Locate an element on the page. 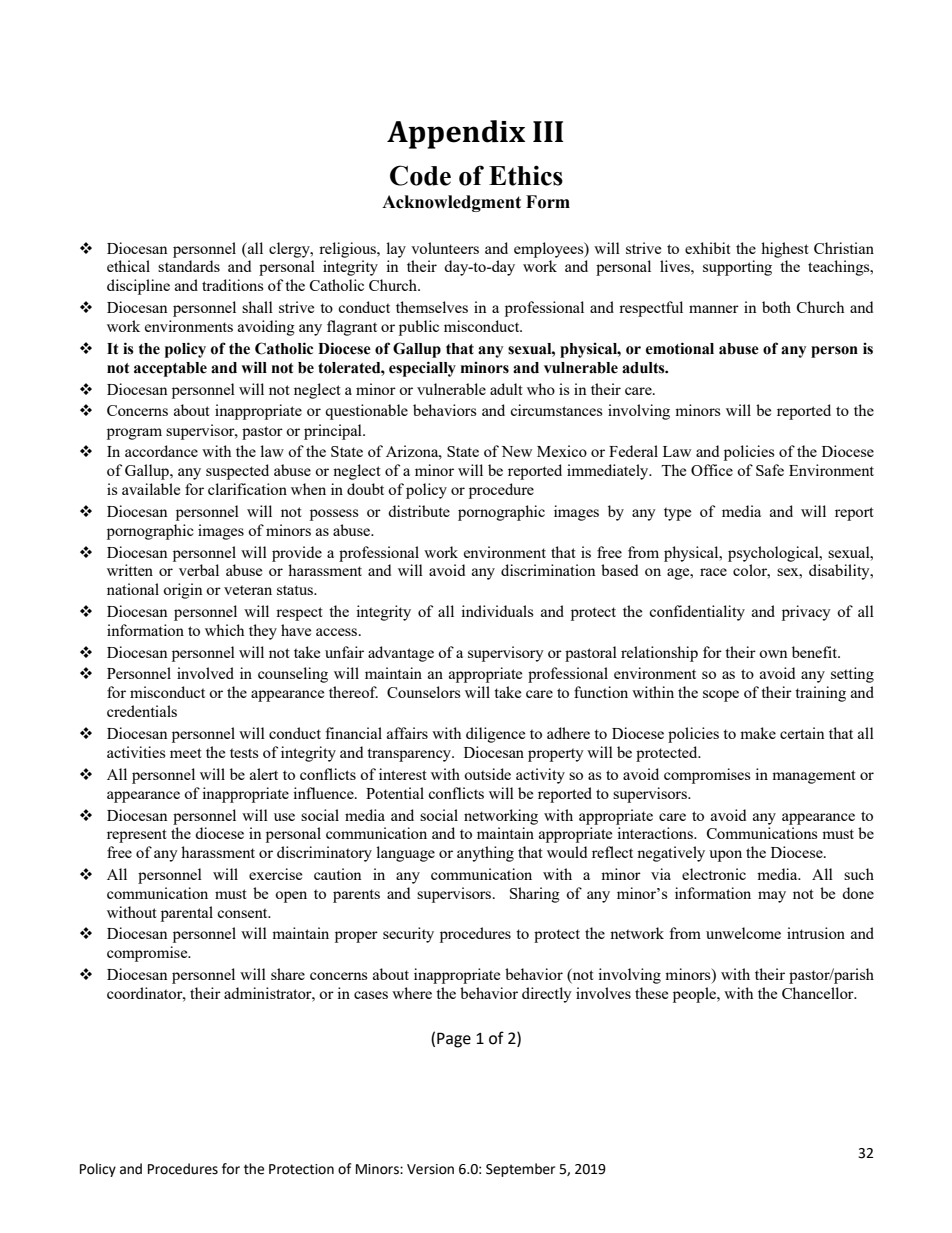 Image resolution: width=952 pixels, height=1233 pixels. Version is located at coordinates (430, 1169).
